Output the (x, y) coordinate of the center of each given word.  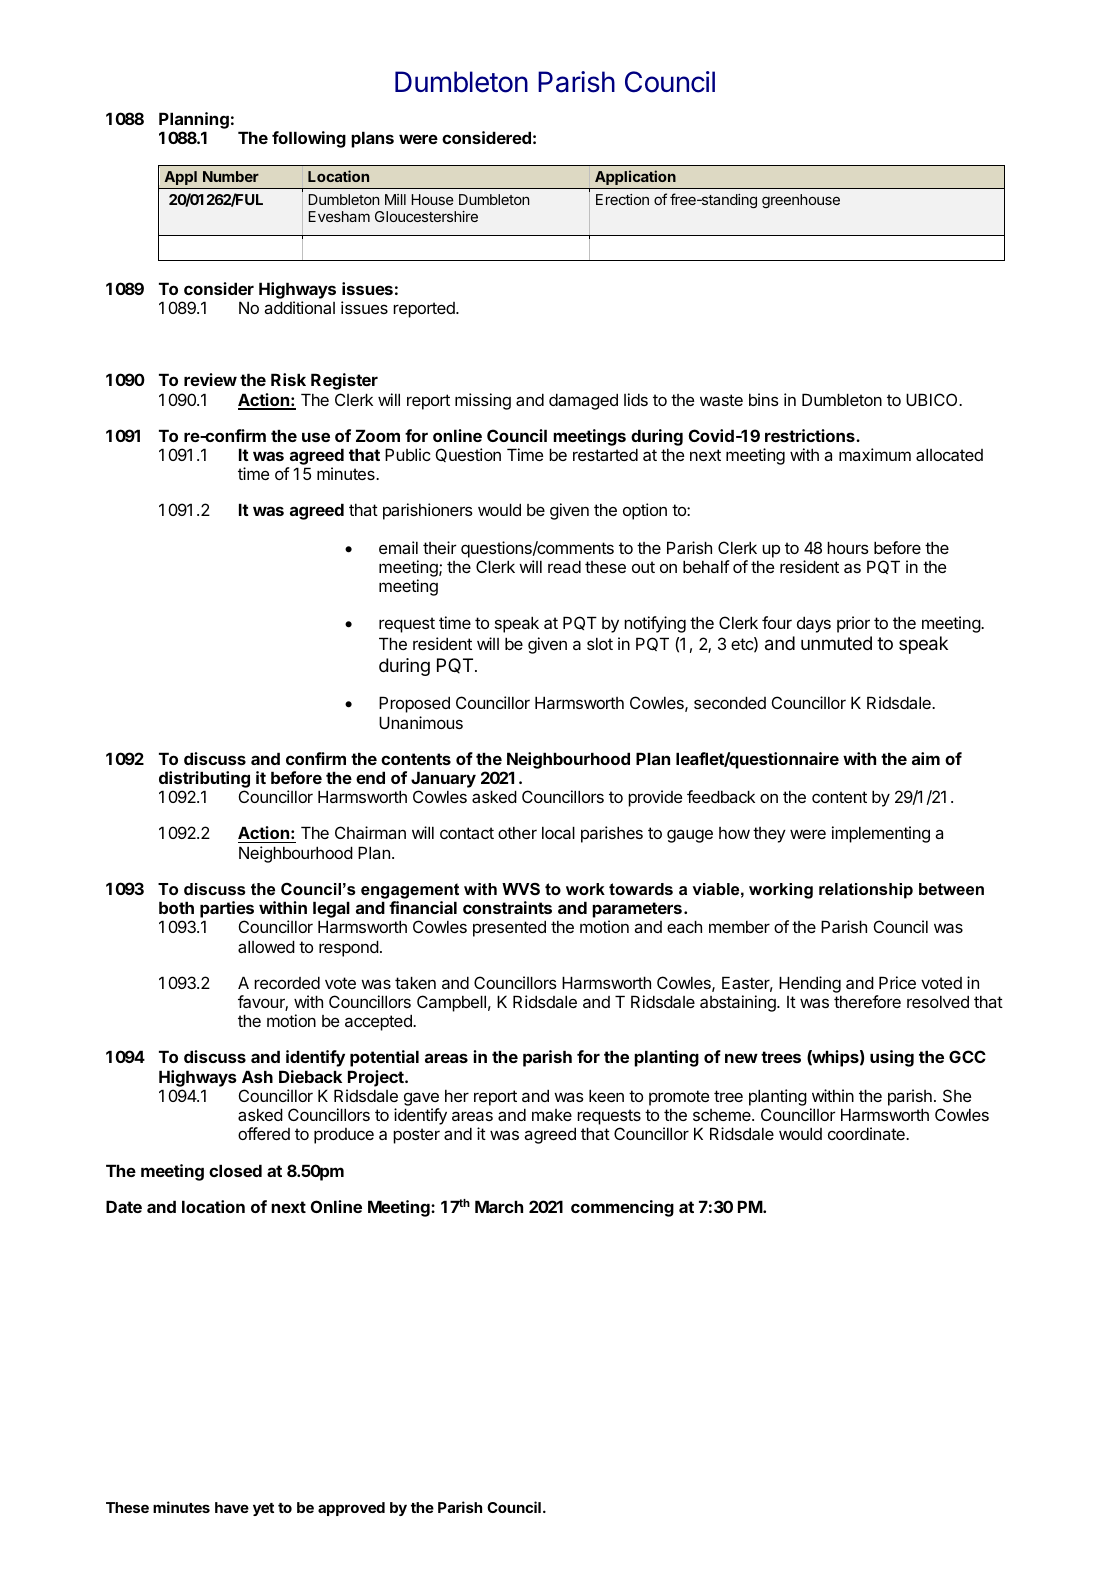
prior (853, 624)
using (892, 1058)
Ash (257, 1076)
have (232, 1507)
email (398, 547)
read (564, 566)
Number (231, 176)
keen (606, 1095)
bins (764, 399)
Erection (622, 199)
